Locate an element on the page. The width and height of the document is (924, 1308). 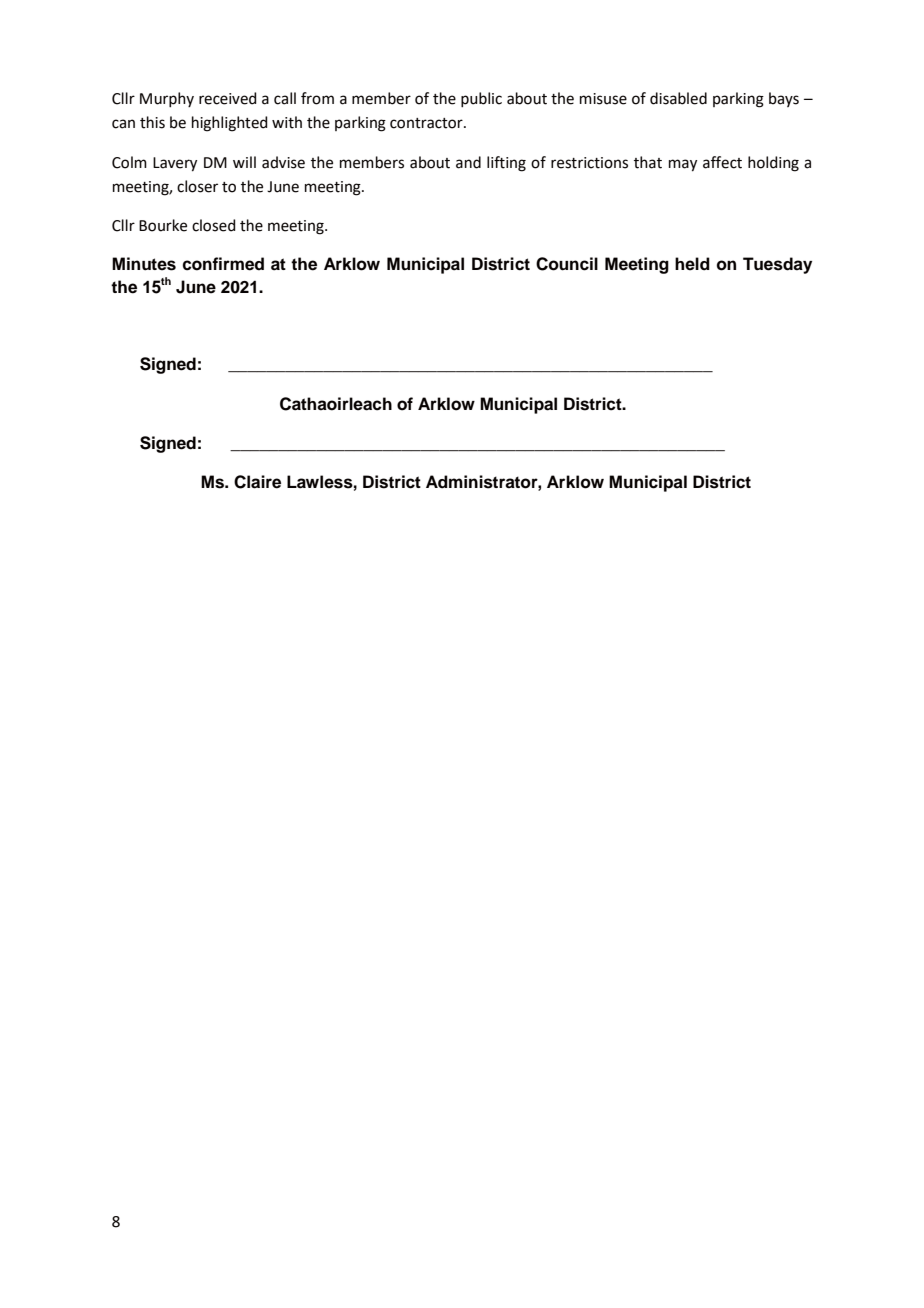
received is located at coordinates (227, 98).
